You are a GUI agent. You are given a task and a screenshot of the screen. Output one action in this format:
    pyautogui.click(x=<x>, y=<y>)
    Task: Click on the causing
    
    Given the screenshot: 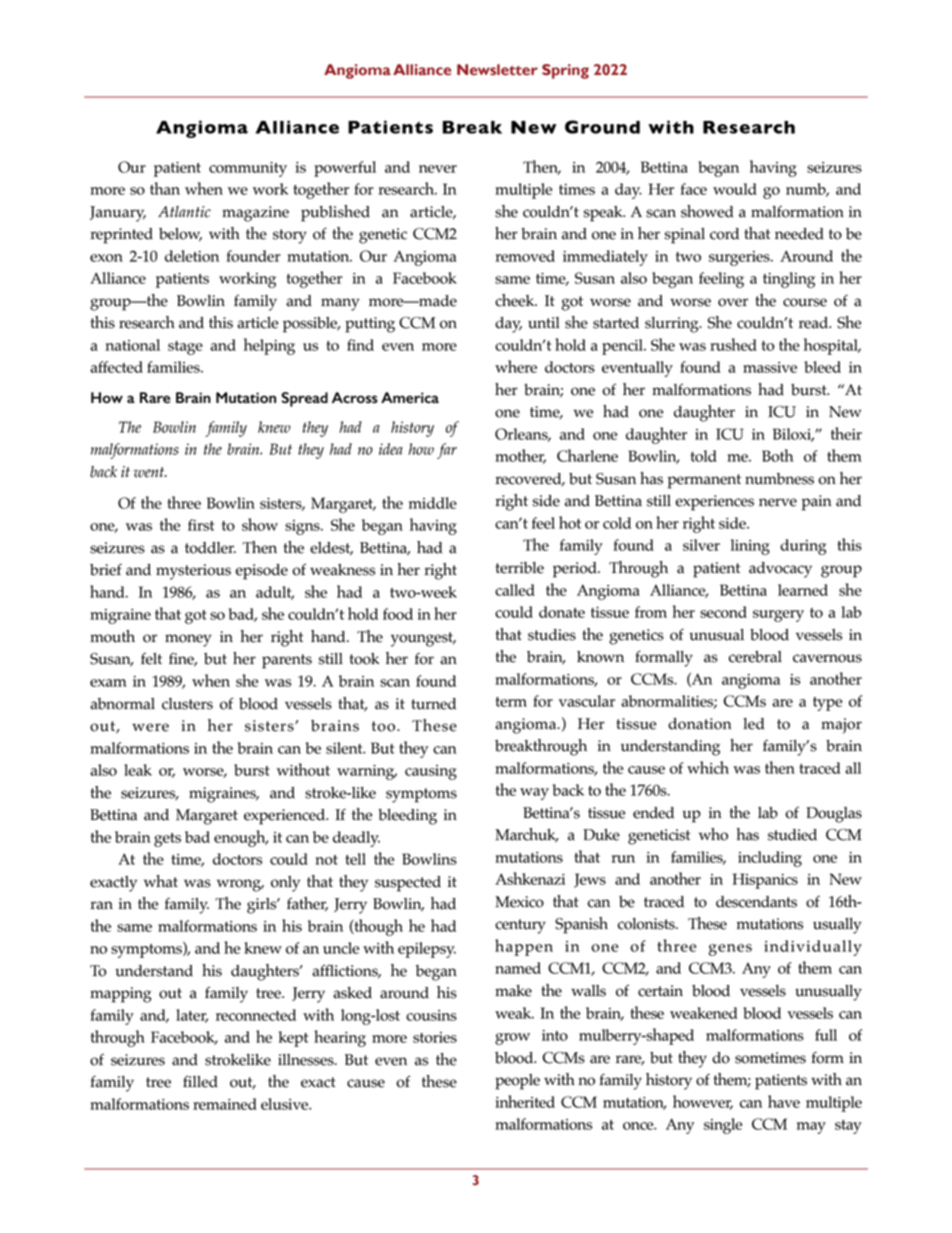 What is the action you would take?
    pyautogui.click(x=431, y=772)
